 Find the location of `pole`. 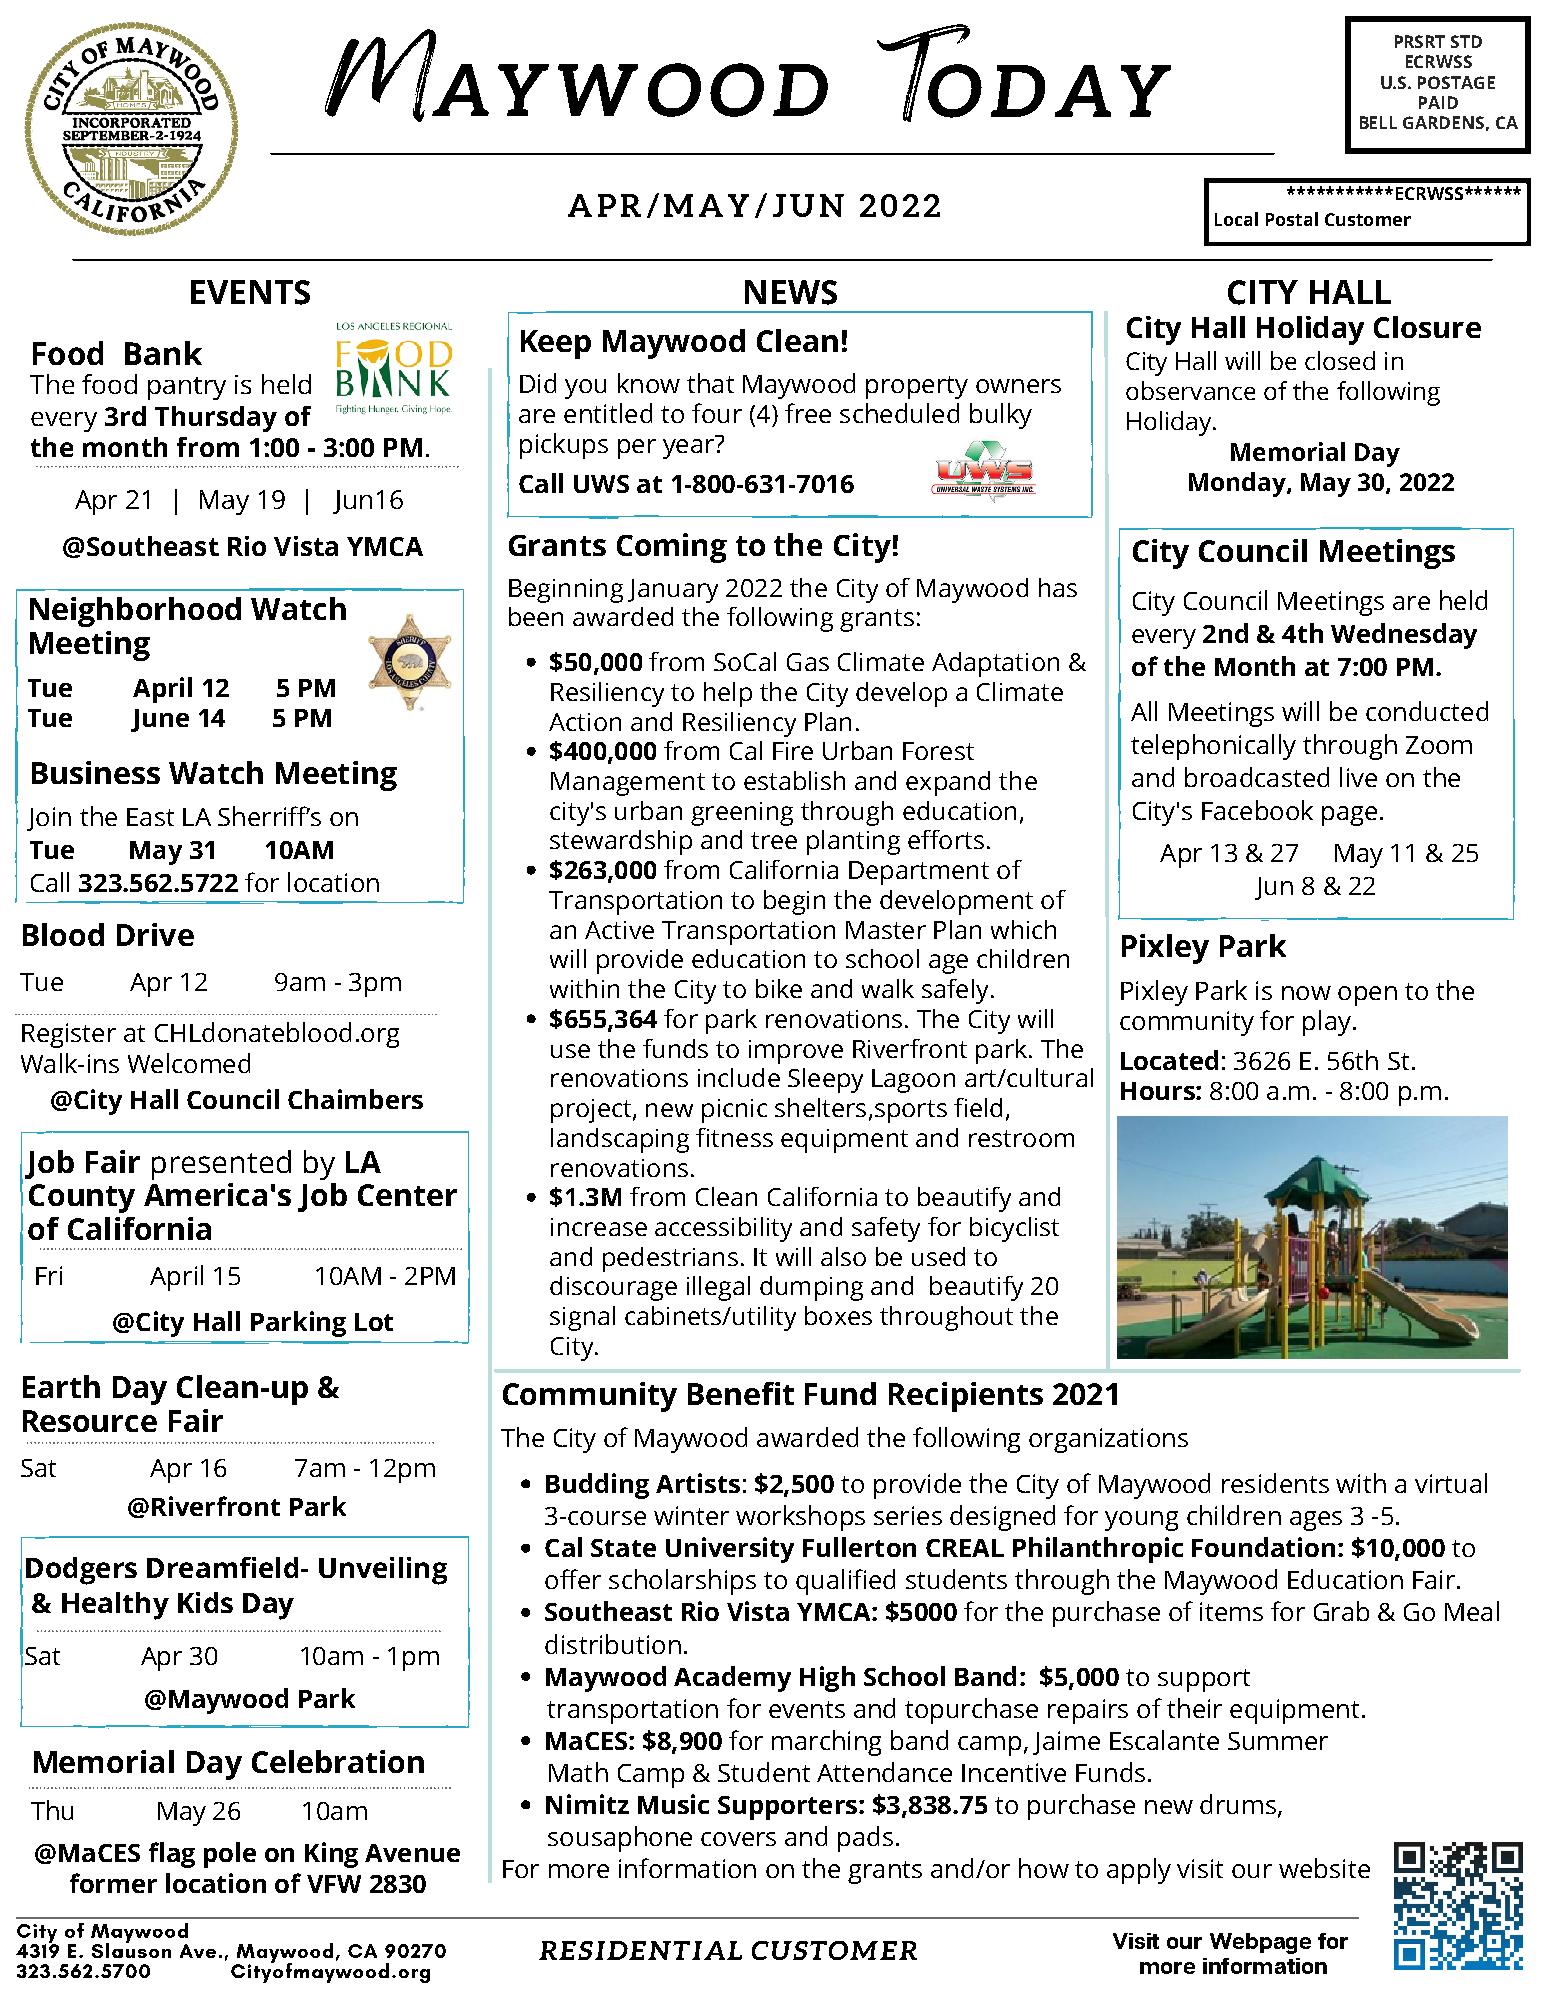

pole is located at coordinates (230, 1855).
